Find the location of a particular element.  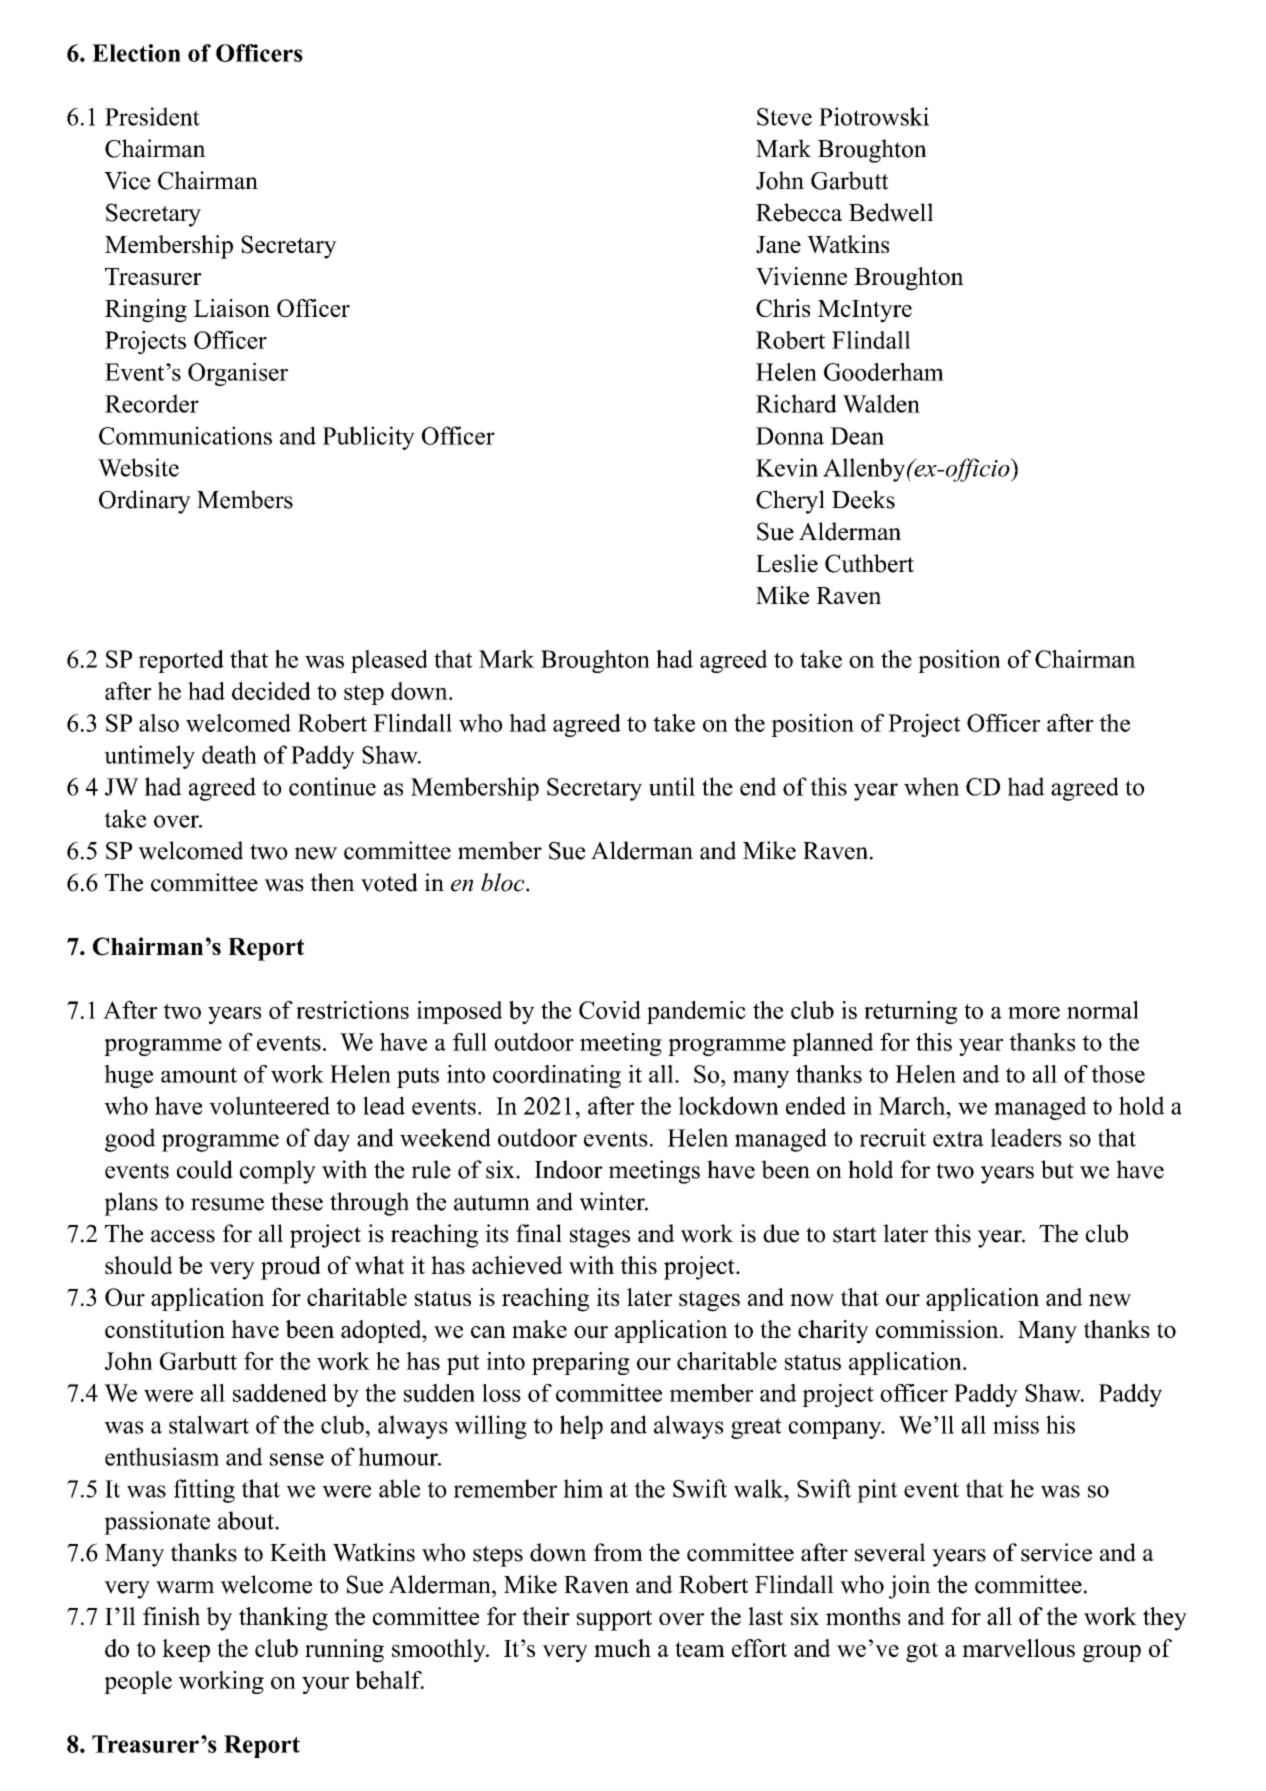

much is located at coordinates (622, 1648).
